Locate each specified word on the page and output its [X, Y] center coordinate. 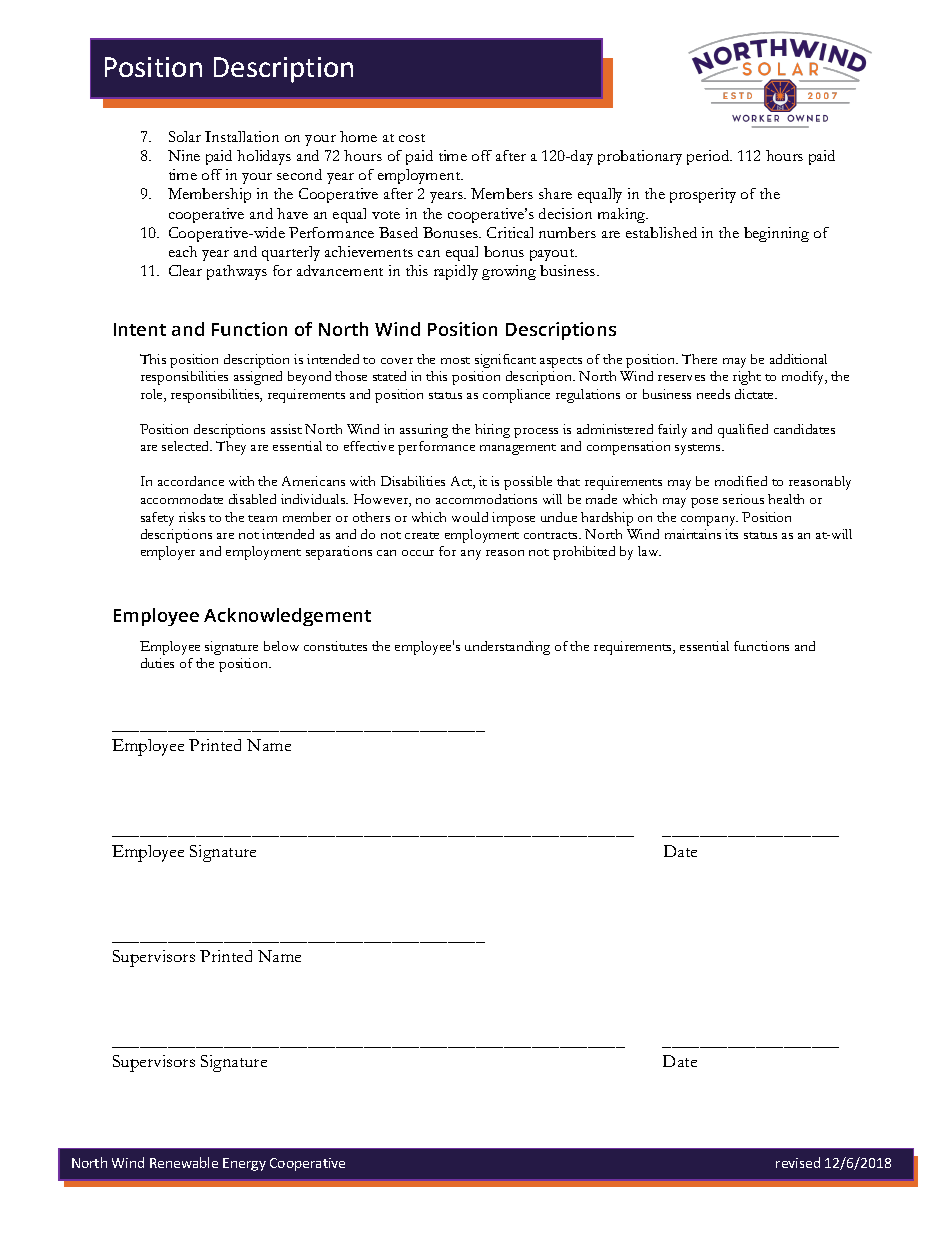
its [731, 534]
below [281, 646]
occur [418, 553]
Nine [184, 155]
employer [168, 553]
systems [699, 449]
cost [412, 138]
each [183, 251]
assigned [258, 378]
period [709, 157]
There [699, 359]
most [455, 360]
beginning [776, 234]
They [231, 448]
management [518, 449]
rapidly [456, 272]
